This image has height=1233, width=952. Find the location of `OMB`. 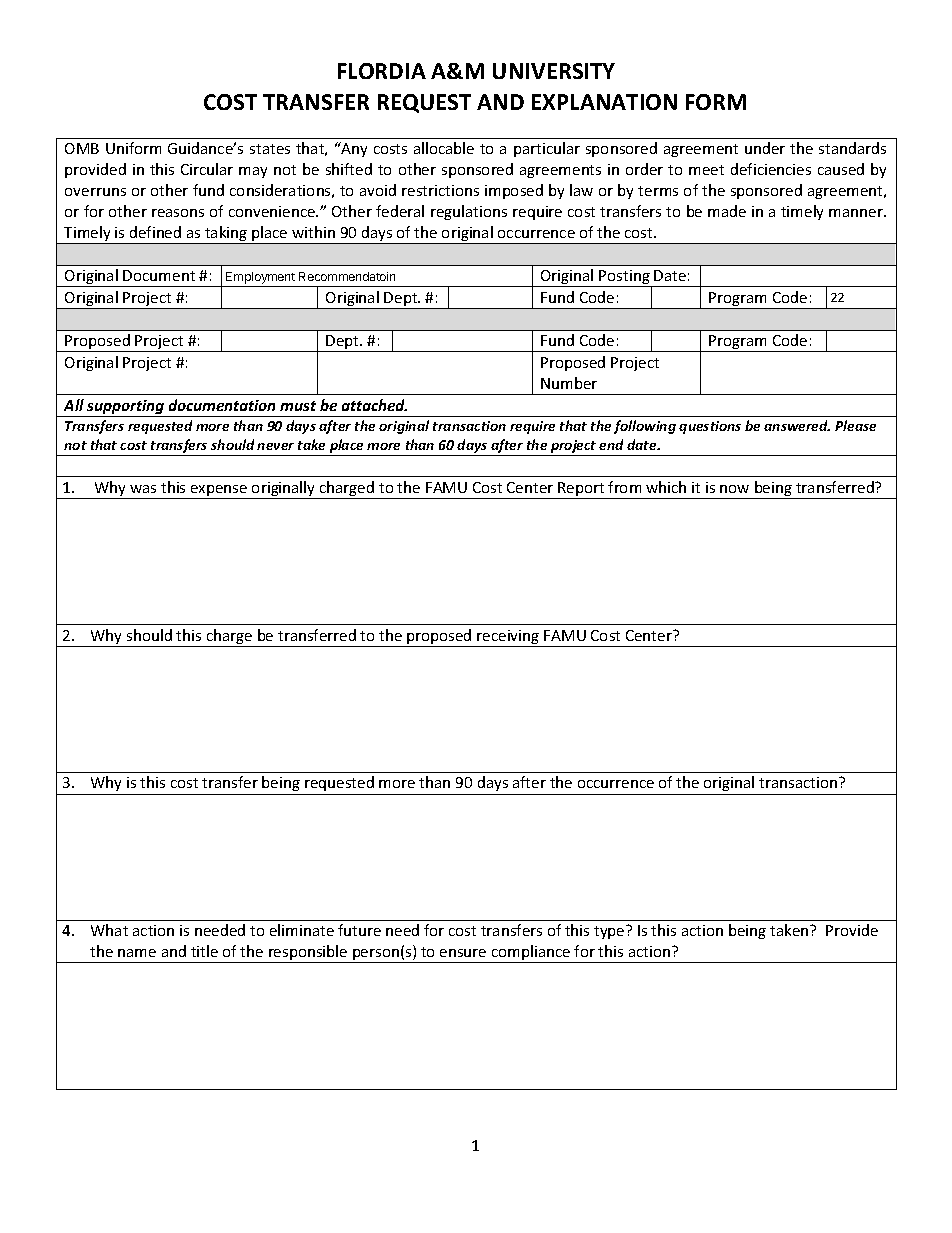

OMB is located at coordinates (82, 148).
